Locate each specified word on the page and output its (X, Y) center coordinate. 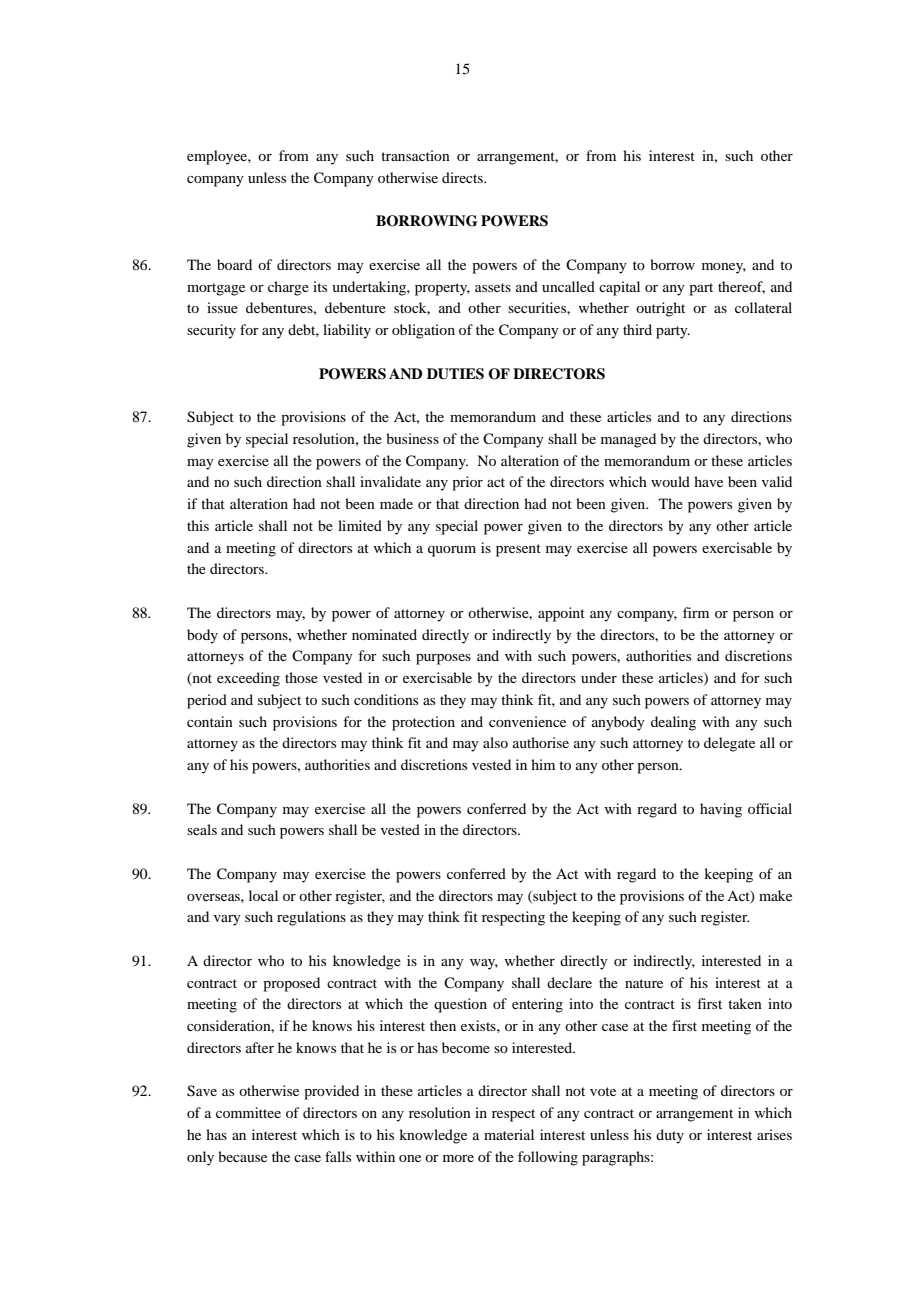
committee (248, 1112)
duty (670, 1136)
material (509, 1134)
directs (463, 177)
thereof (741, 287)
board (234, 264)
